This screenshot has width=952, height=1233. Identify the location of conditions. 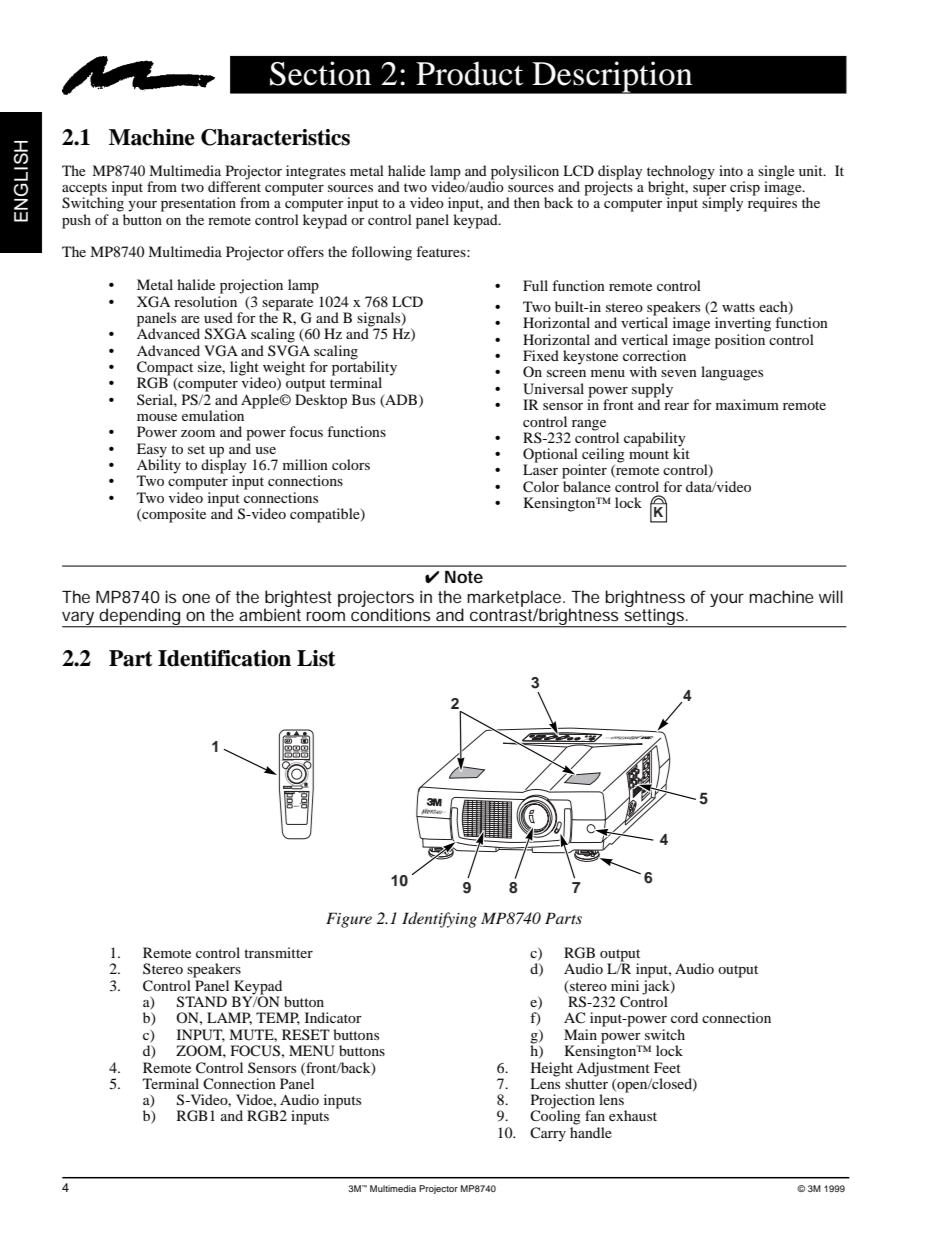
(391, 613).
